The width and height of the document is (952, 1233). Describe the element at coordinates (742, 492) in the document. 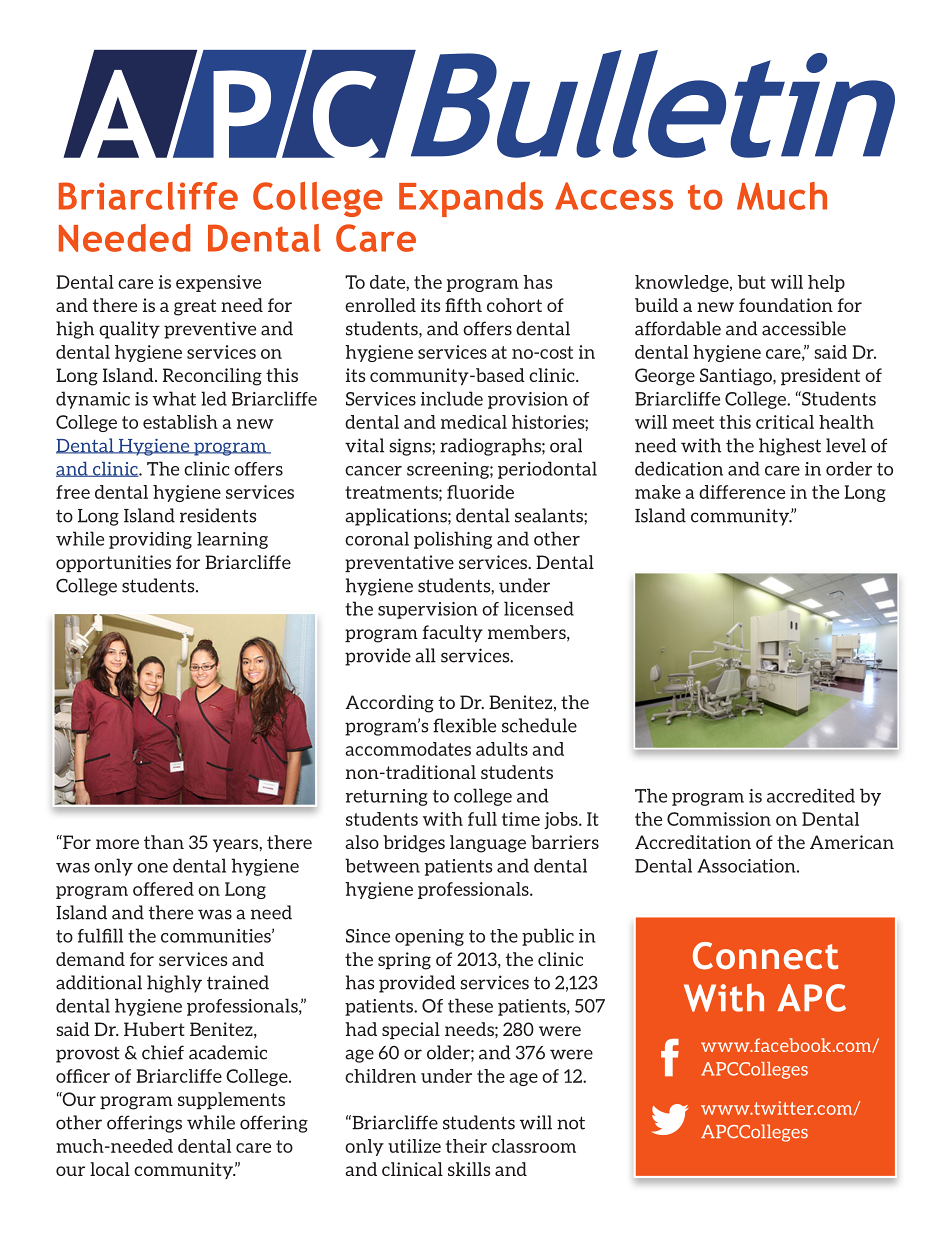

I see `difference` at that location.
